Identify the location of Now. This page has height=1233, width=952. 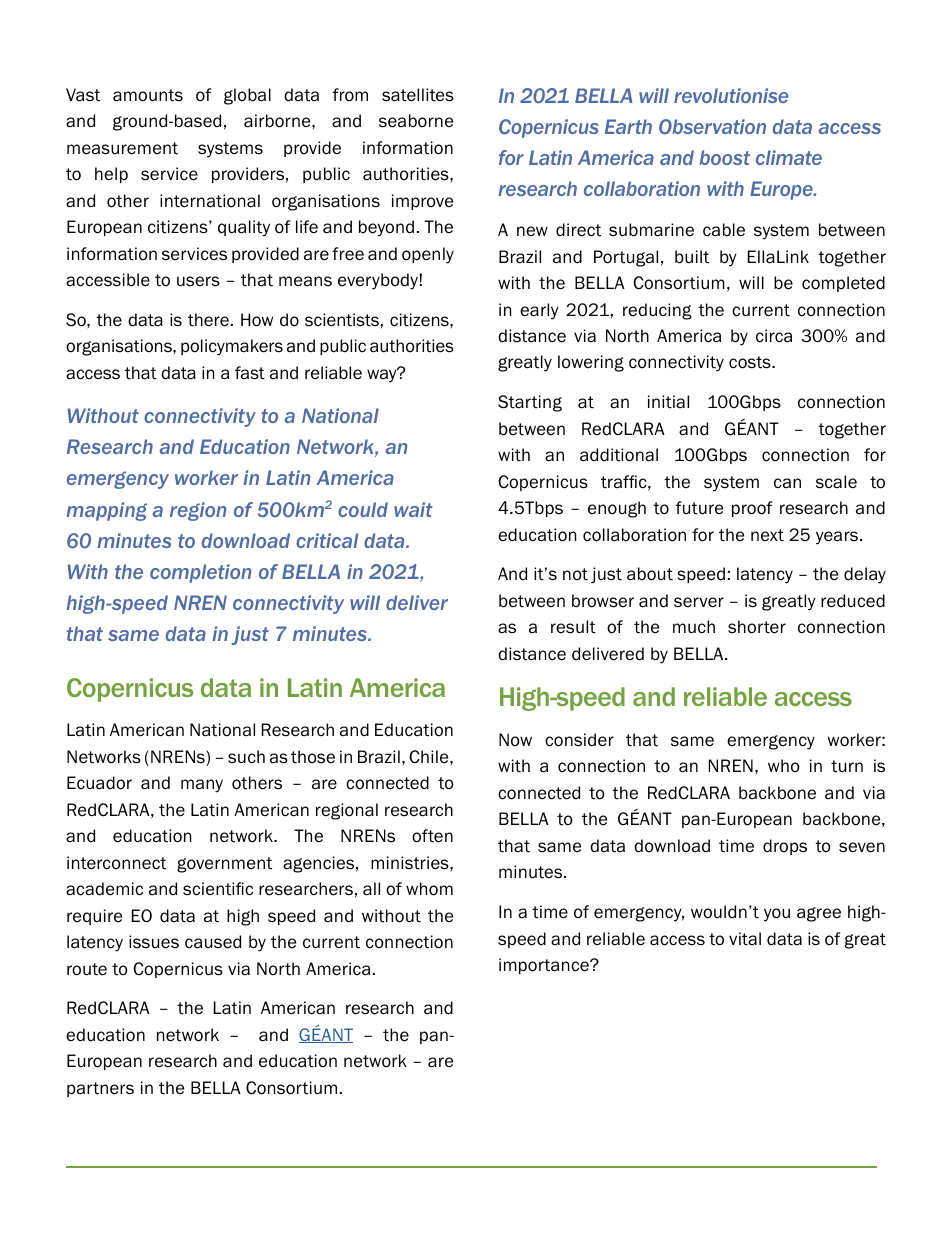
(515, 740).
